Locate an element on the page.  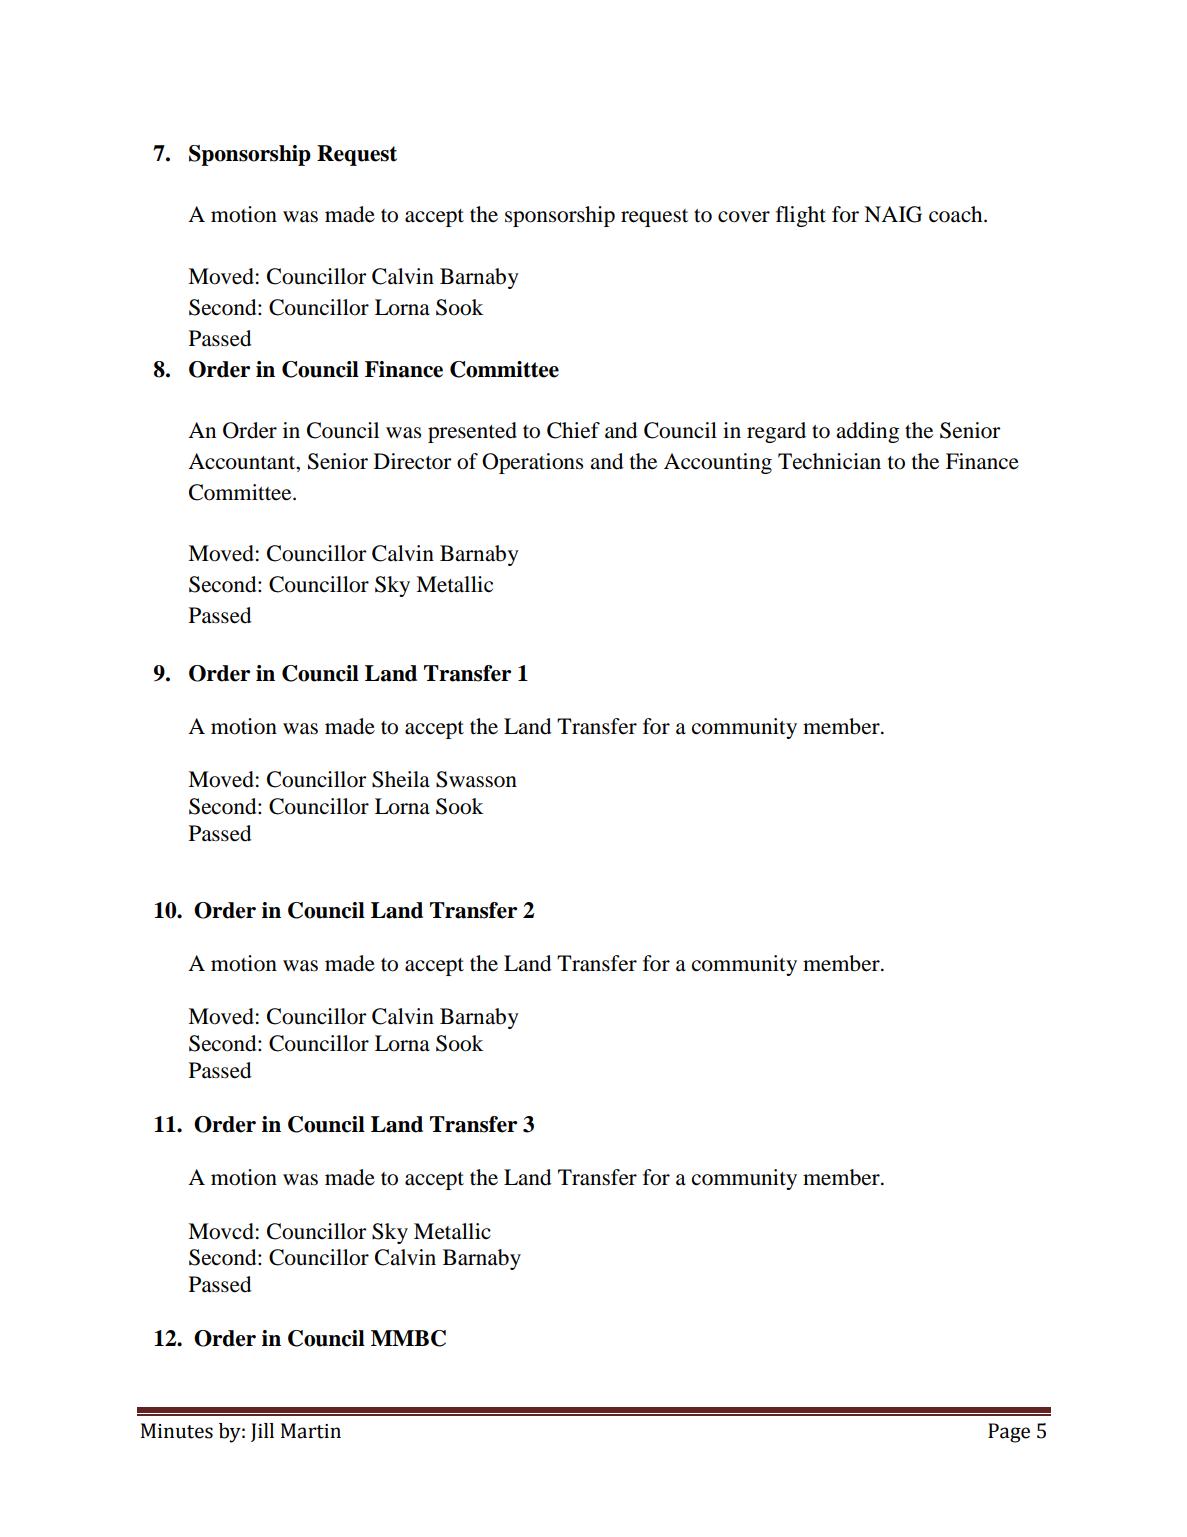
coach is located at coordinates (957, 214).
